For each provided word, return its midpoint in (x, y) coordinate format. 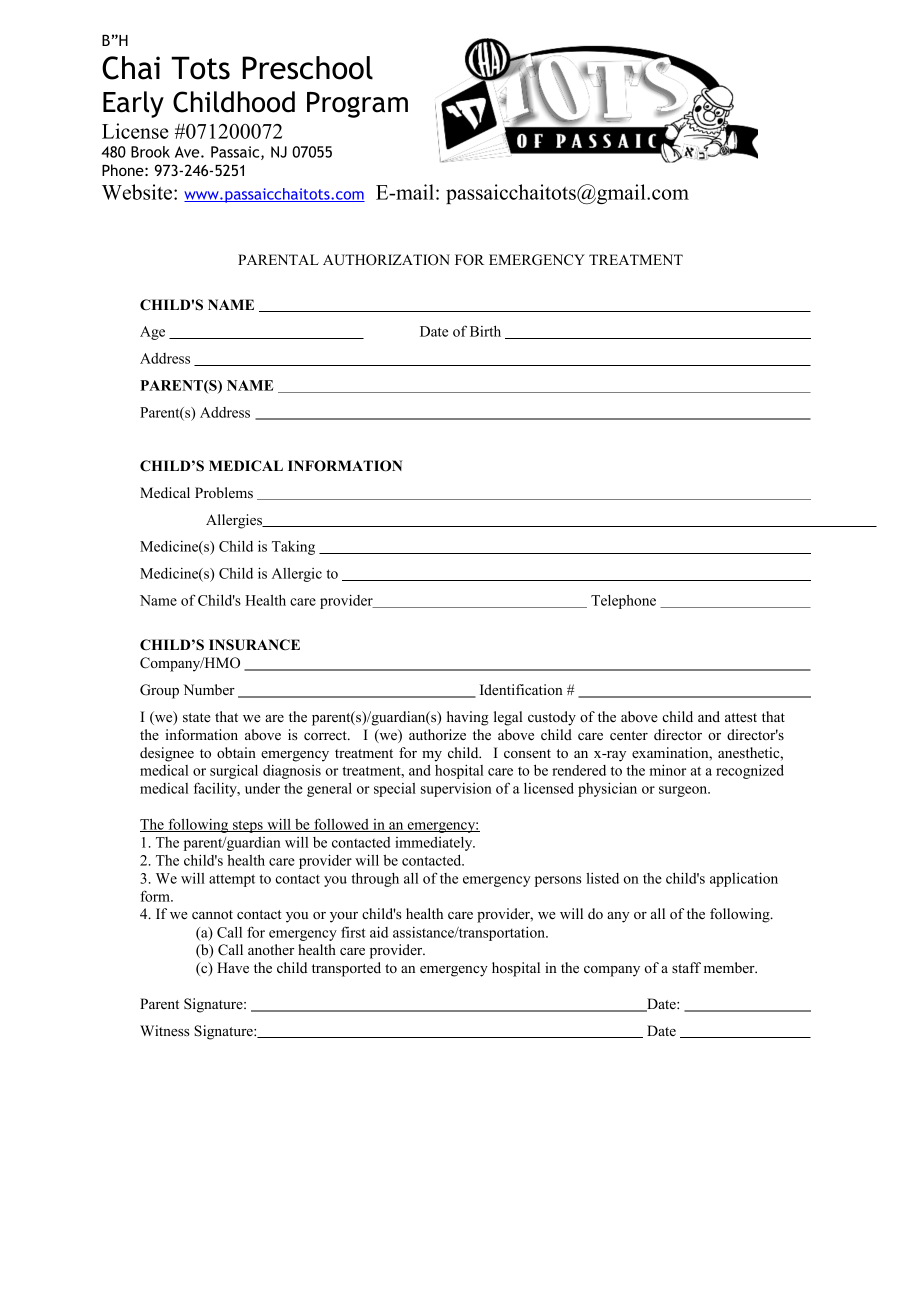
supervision (456, 790)
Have (233, 967)
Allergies (235, 521)
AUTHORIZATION (386, 260)
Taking (293, 548)
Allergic (297, 575)
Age (152, 333)
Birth (485, 331)
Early (133, 104)
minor (667, 770)
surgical (234, 771)
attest (741, 717)
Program (357, 105)
